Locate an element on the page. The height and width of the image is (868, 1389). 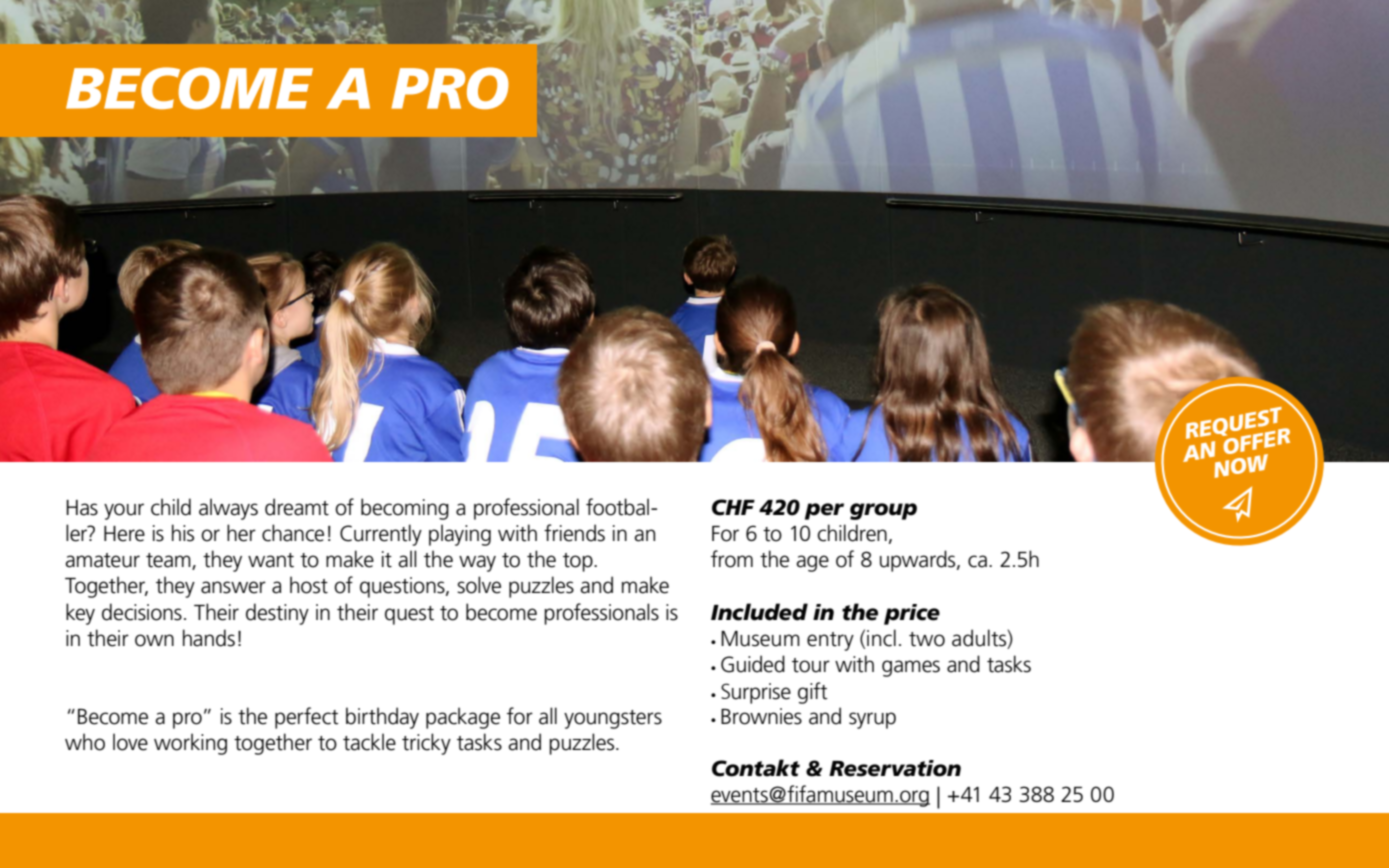
destiny is located at coordinates (277, 614).
